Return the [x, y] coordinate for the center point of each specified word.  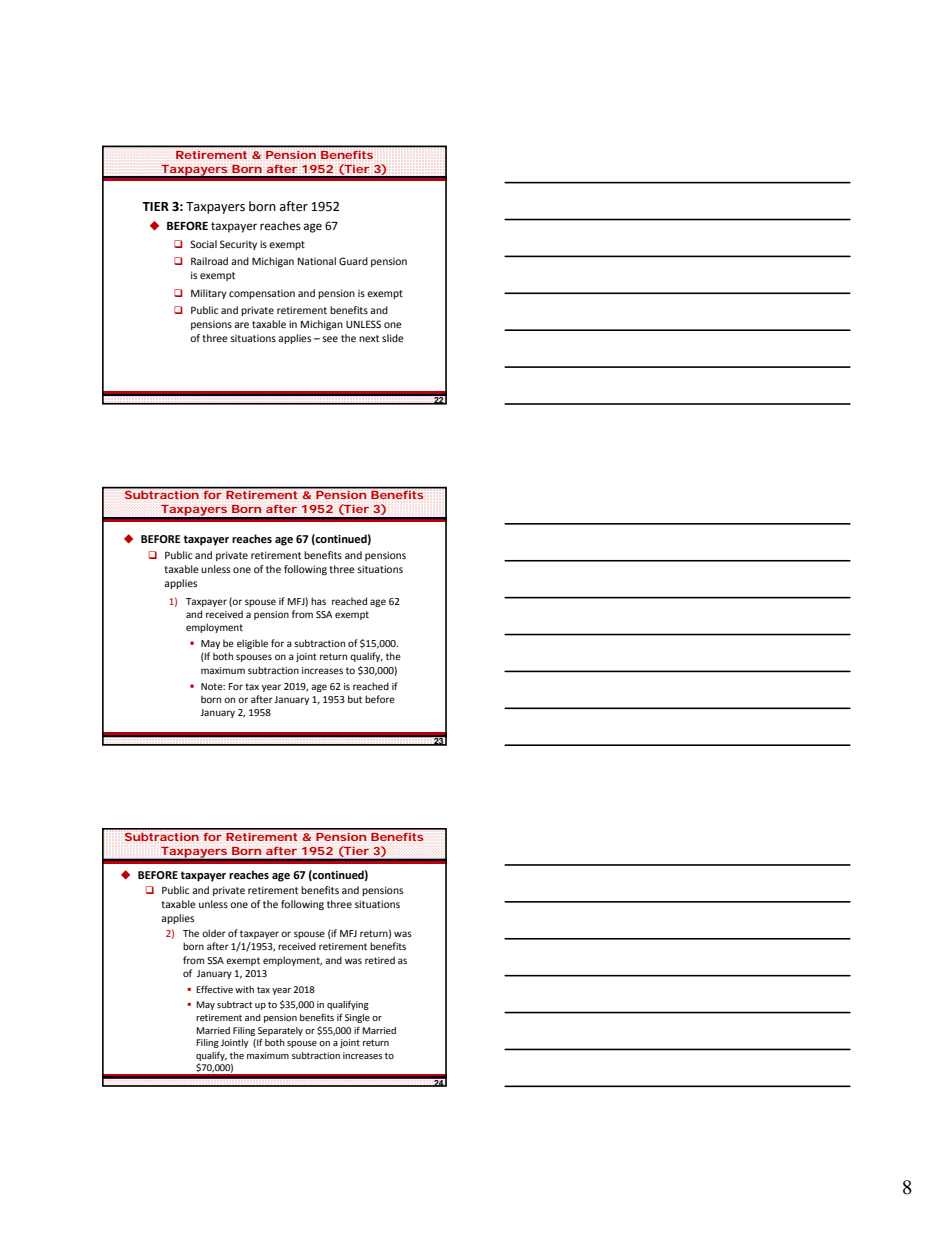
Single [357, 1018]
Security [238, 245]
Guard [353, 261]
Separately [280, 1031]
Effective [214, 989]
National [317, 261]
